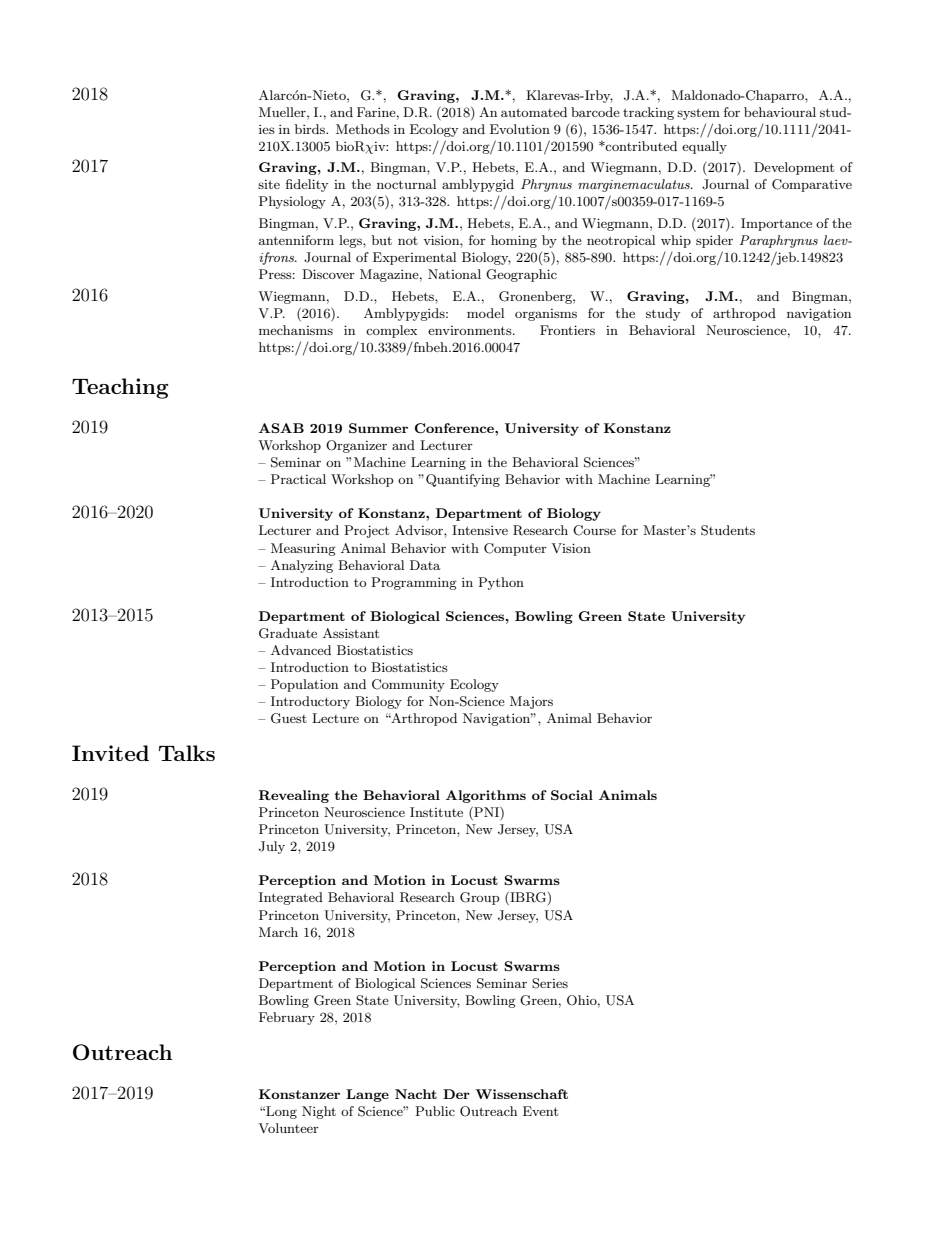 The height and width of the page is (1233, 952). What do you see at coordinates (520, 129) in the page?
I see `Evolution` at bounding box center [520, 129].
